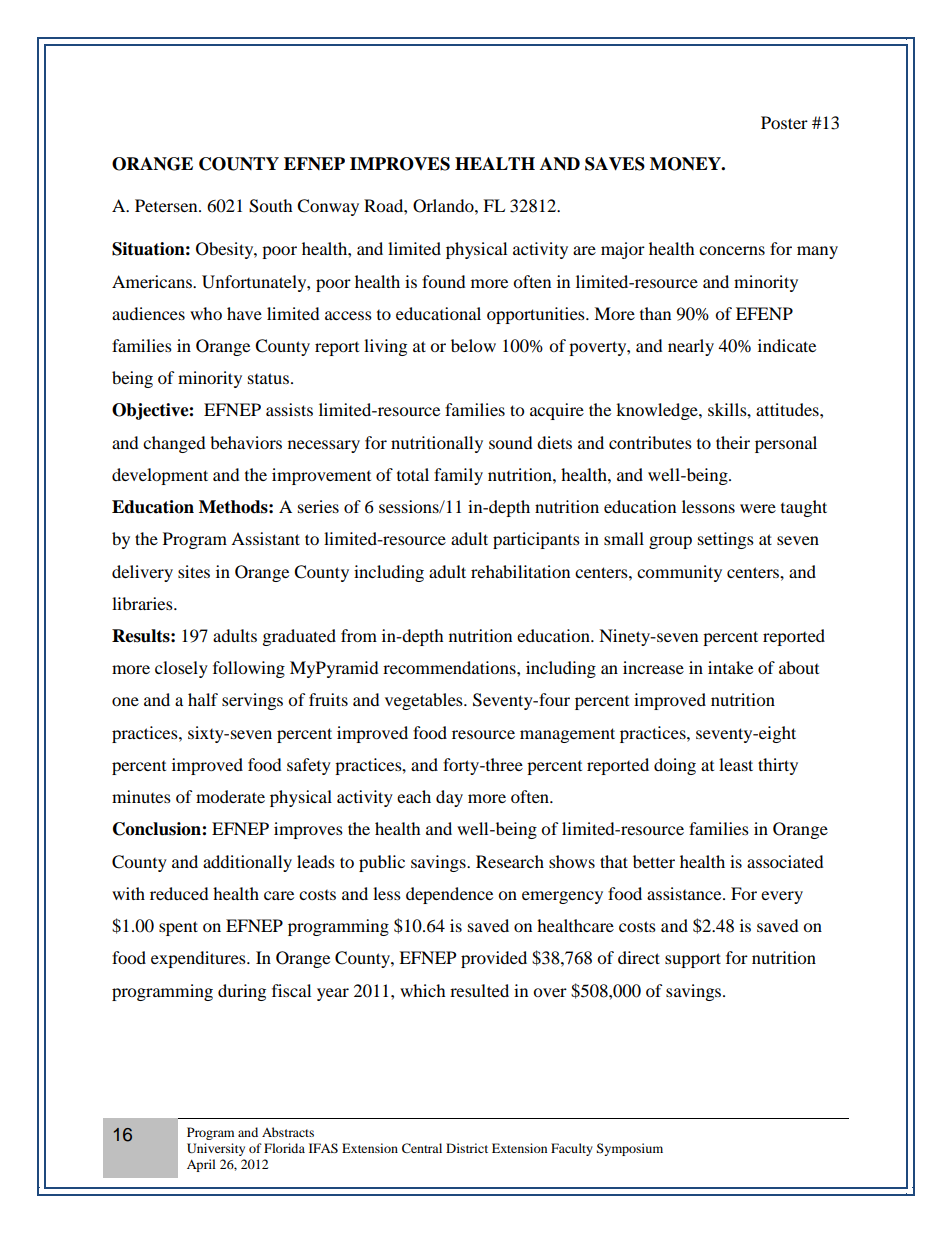 Image resolution: width=952 pixels, height=1233 pixels. What do you see at coordinates (758, 508) in the page?
I see `were` at bounding box center [758, 508].
